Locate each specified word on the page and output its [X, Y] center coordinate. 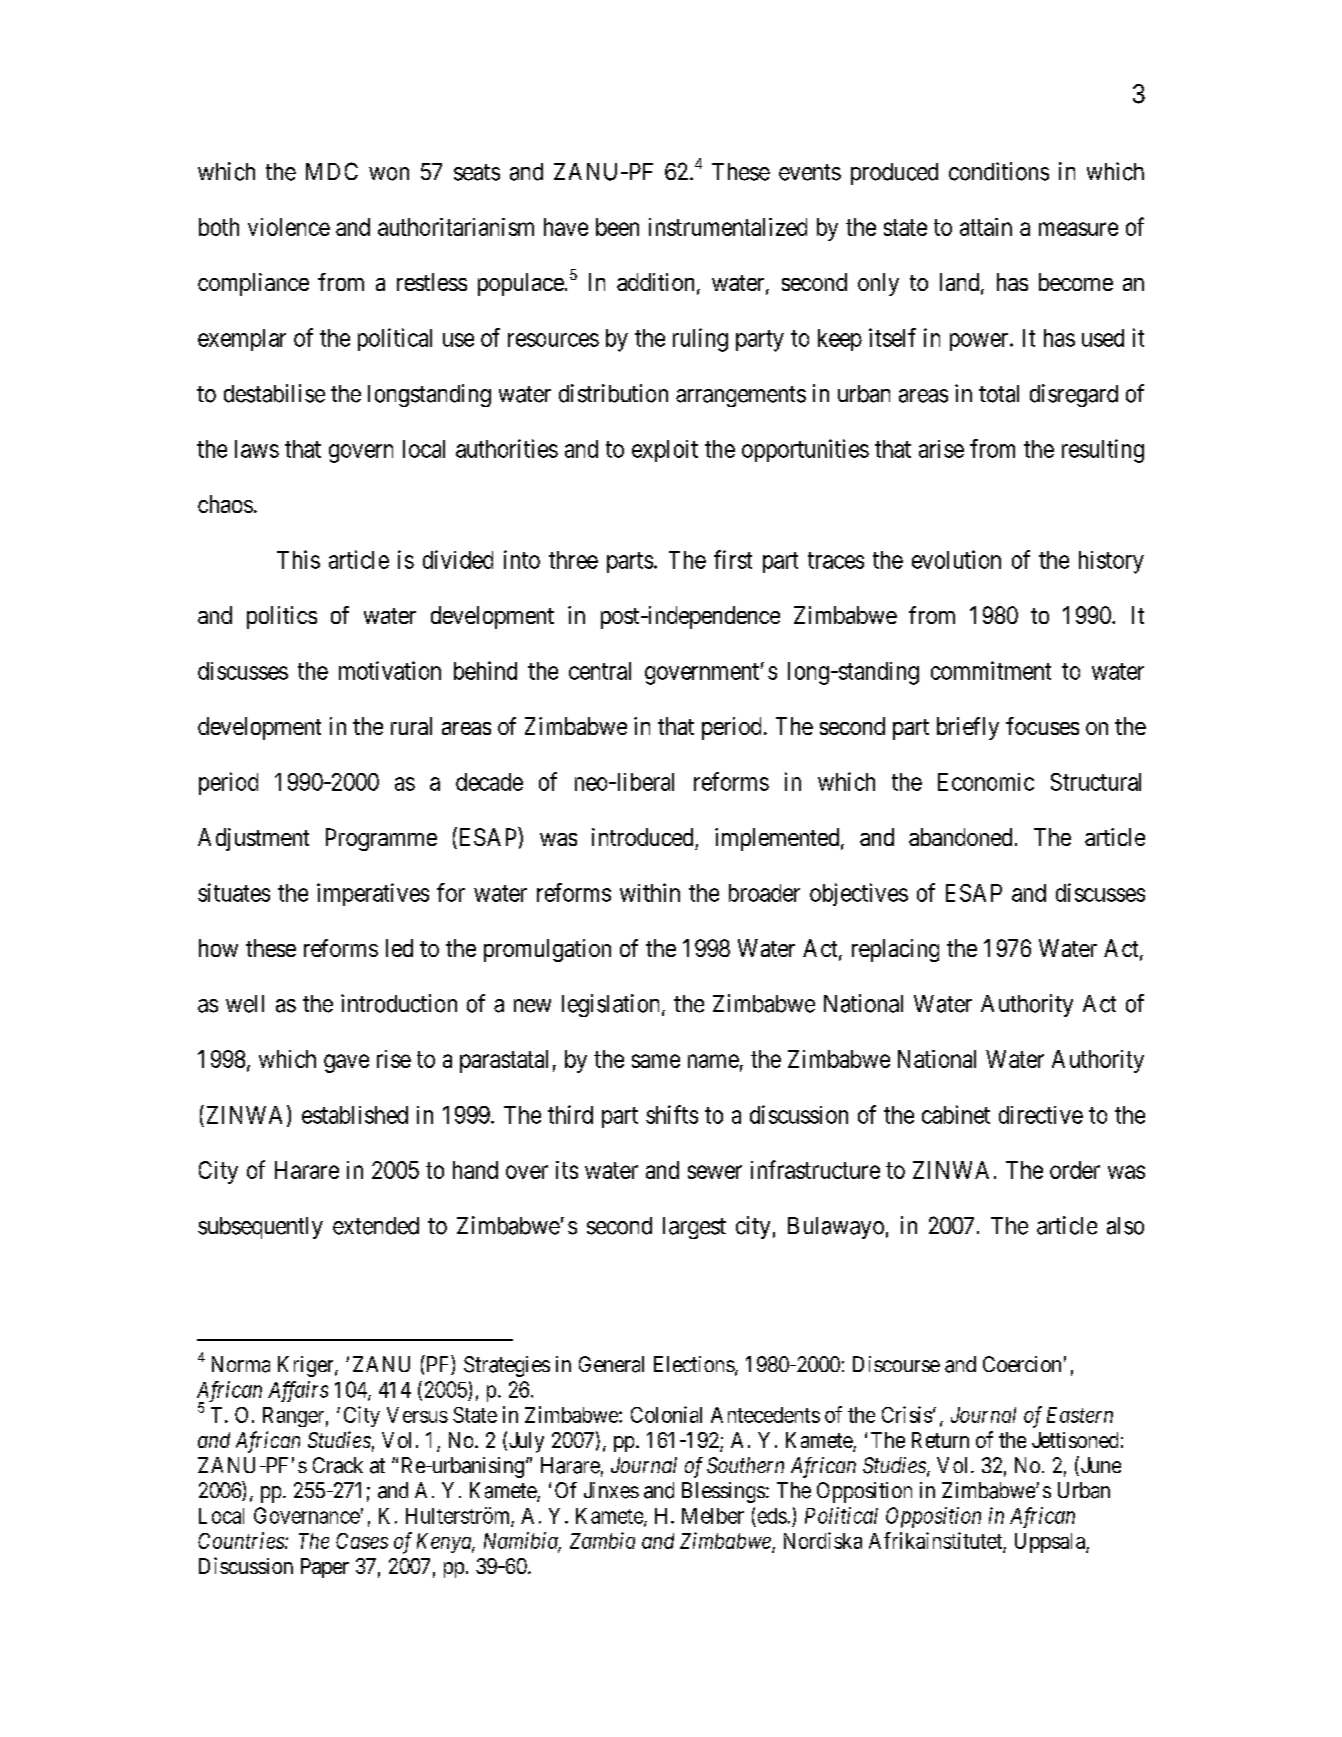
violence [289, 227]
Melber [713, 1516]
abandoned [960, 837]
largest [694, 1228]
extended [376, 1226]
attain [986, 227]
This [298, 559]
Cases [362, 1541]
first [733, 559]
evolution [956, 559]
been [617, 227]
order [1075, 1170]
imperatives [373, 894]
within [650, 892]
